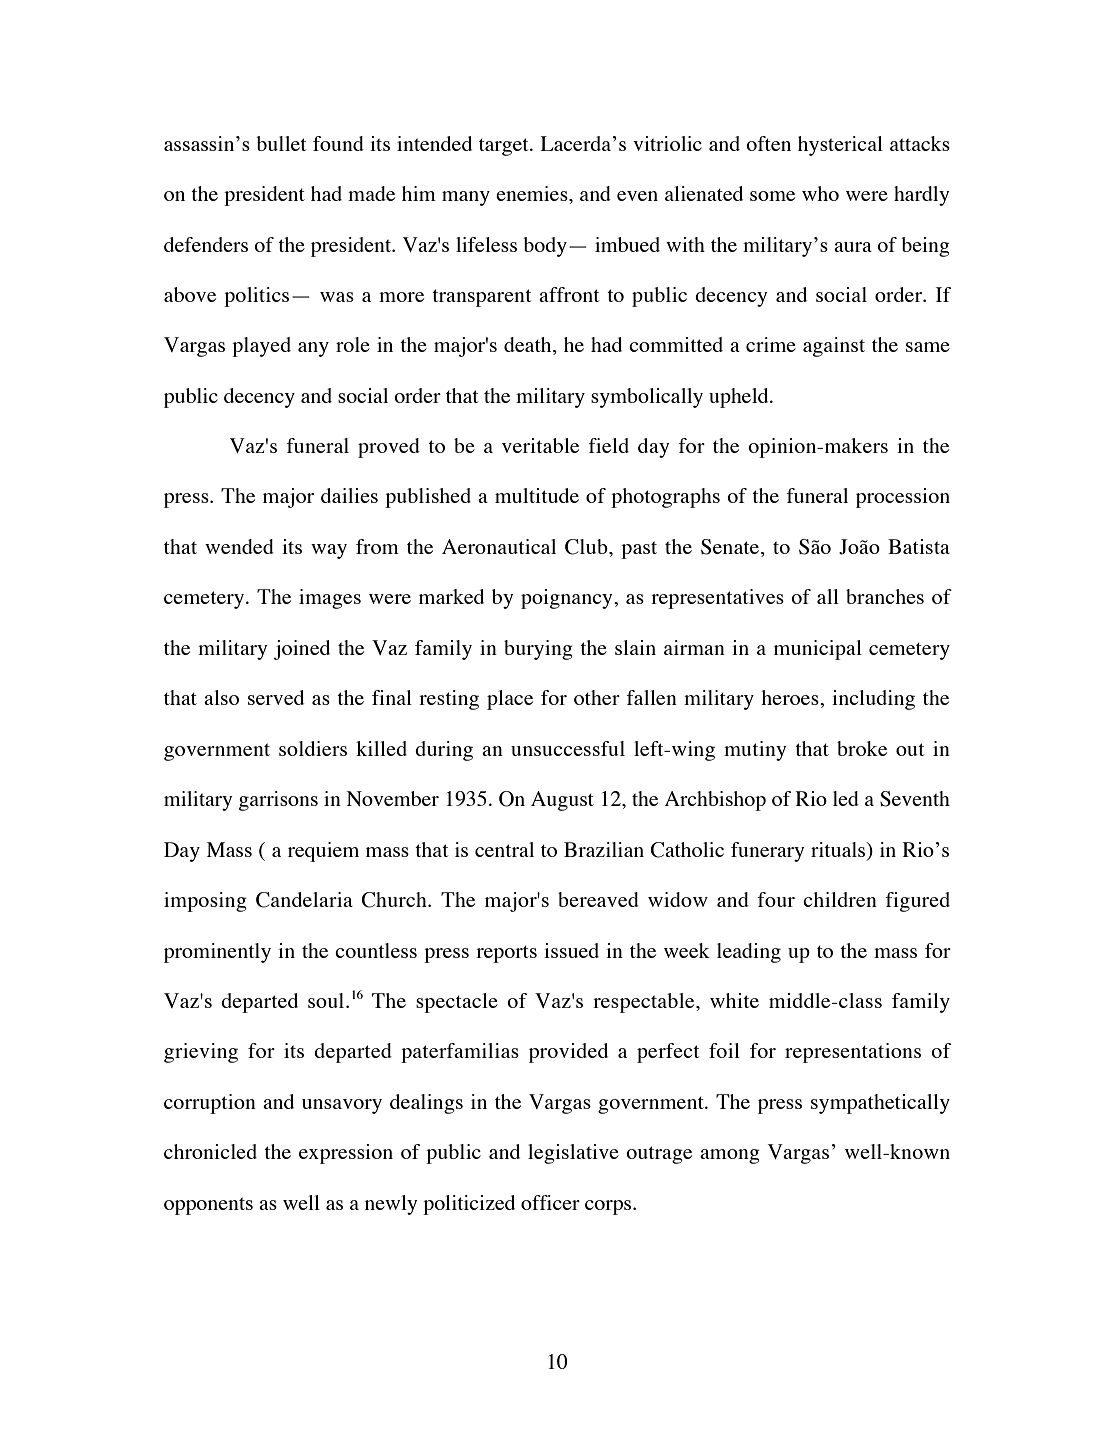 This screenshot has width=1114, height=1441. I want to click on who, so click(820, 193).
